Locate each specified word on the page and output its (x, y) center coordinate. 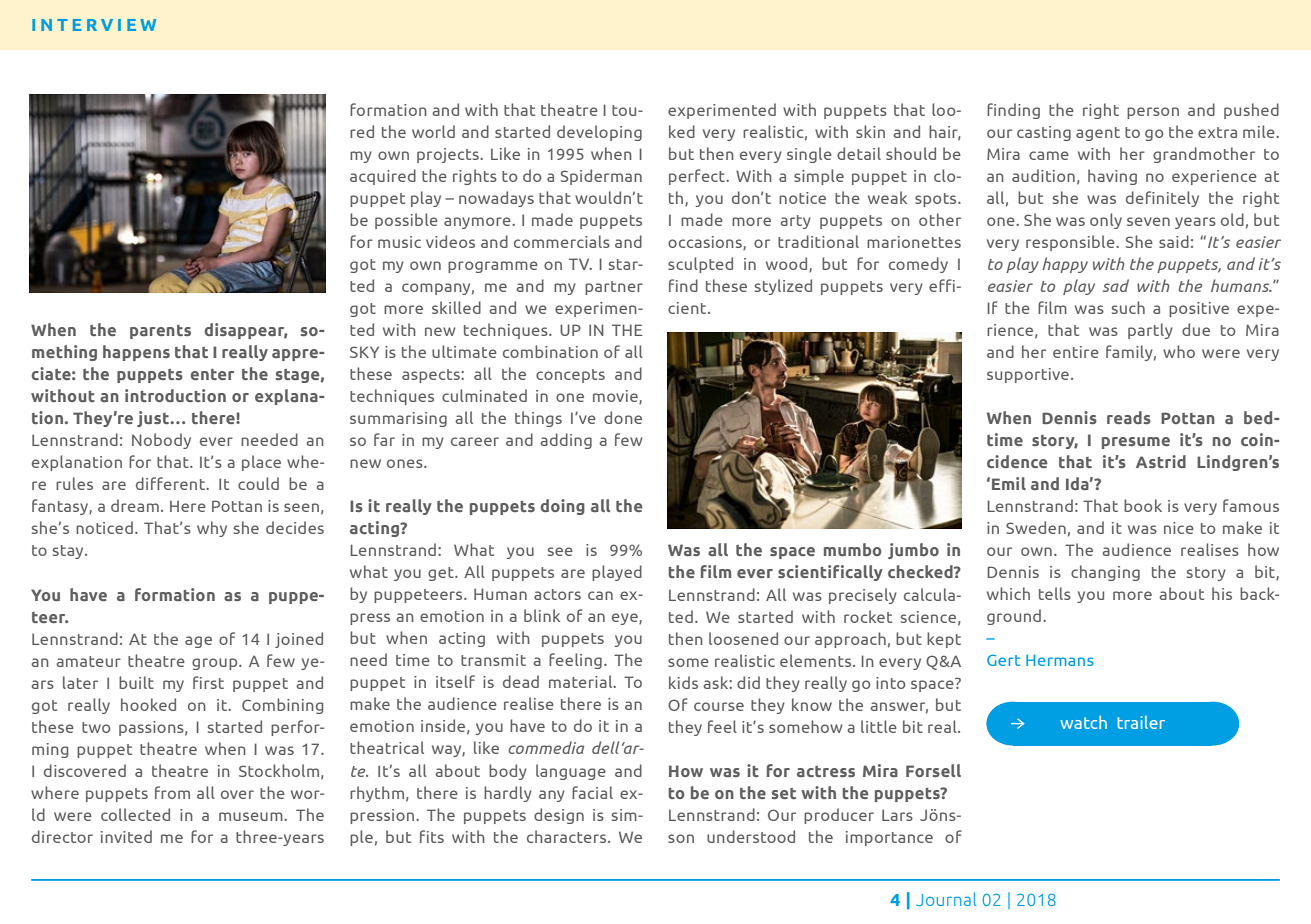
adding (566, 441)
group (216, 664)
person (1153, 113)
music (399, 242)
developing (599, 133)
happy (1065, 265)
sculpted (700, 265)
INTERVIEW (94, 25)
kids (683, 682)
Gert (1003, 660)
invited (126, 836)
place (261, 463)
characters (568, 836)
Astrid (1161, 461)
